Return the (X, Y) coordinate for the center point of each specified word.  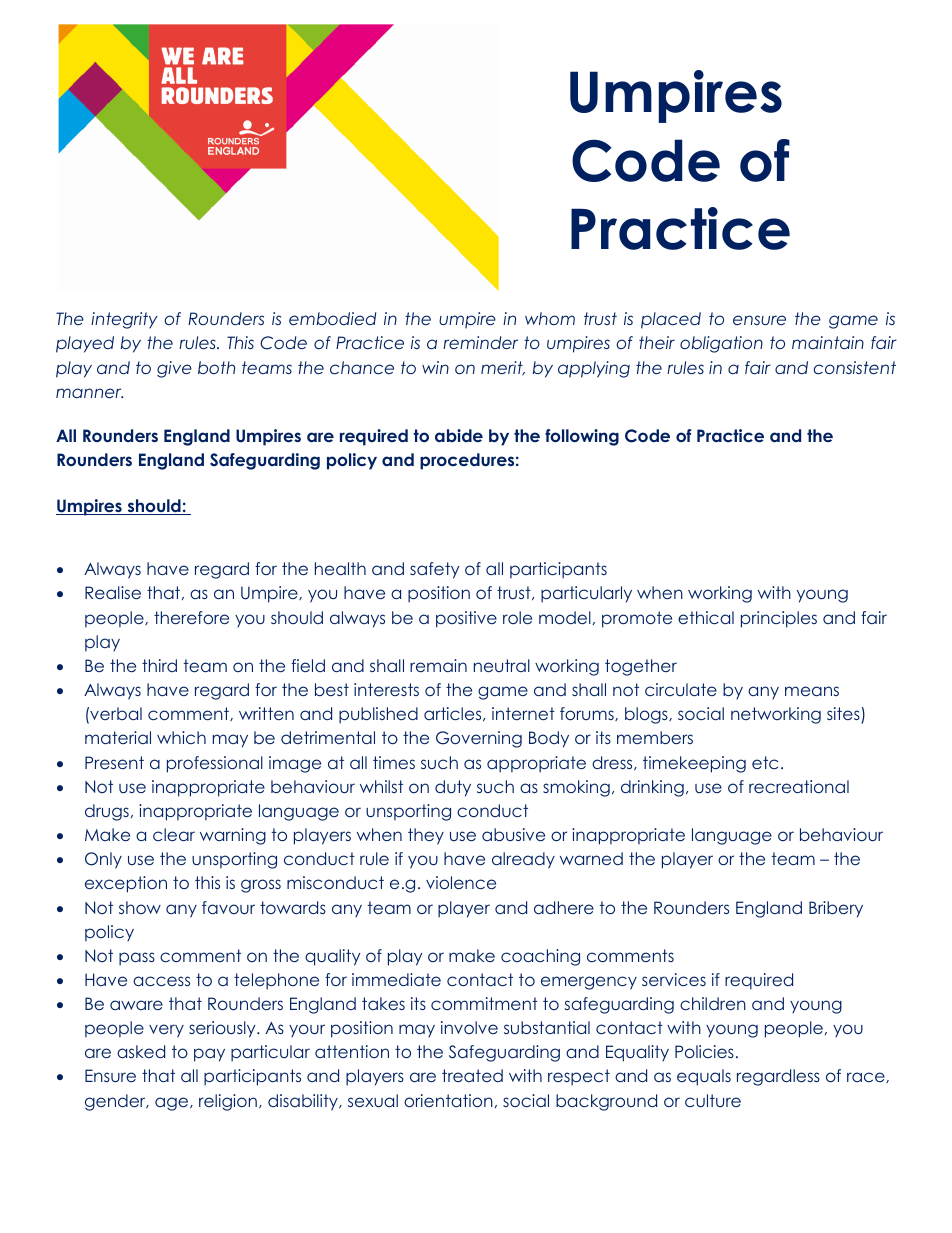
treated (472, 1075)
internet (523, 713)
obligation (721, 344)
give (174, 369)
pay (209, 1055)
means (812, 691)
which (181, 737)
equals (704, 1077)
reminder (480, 342)
